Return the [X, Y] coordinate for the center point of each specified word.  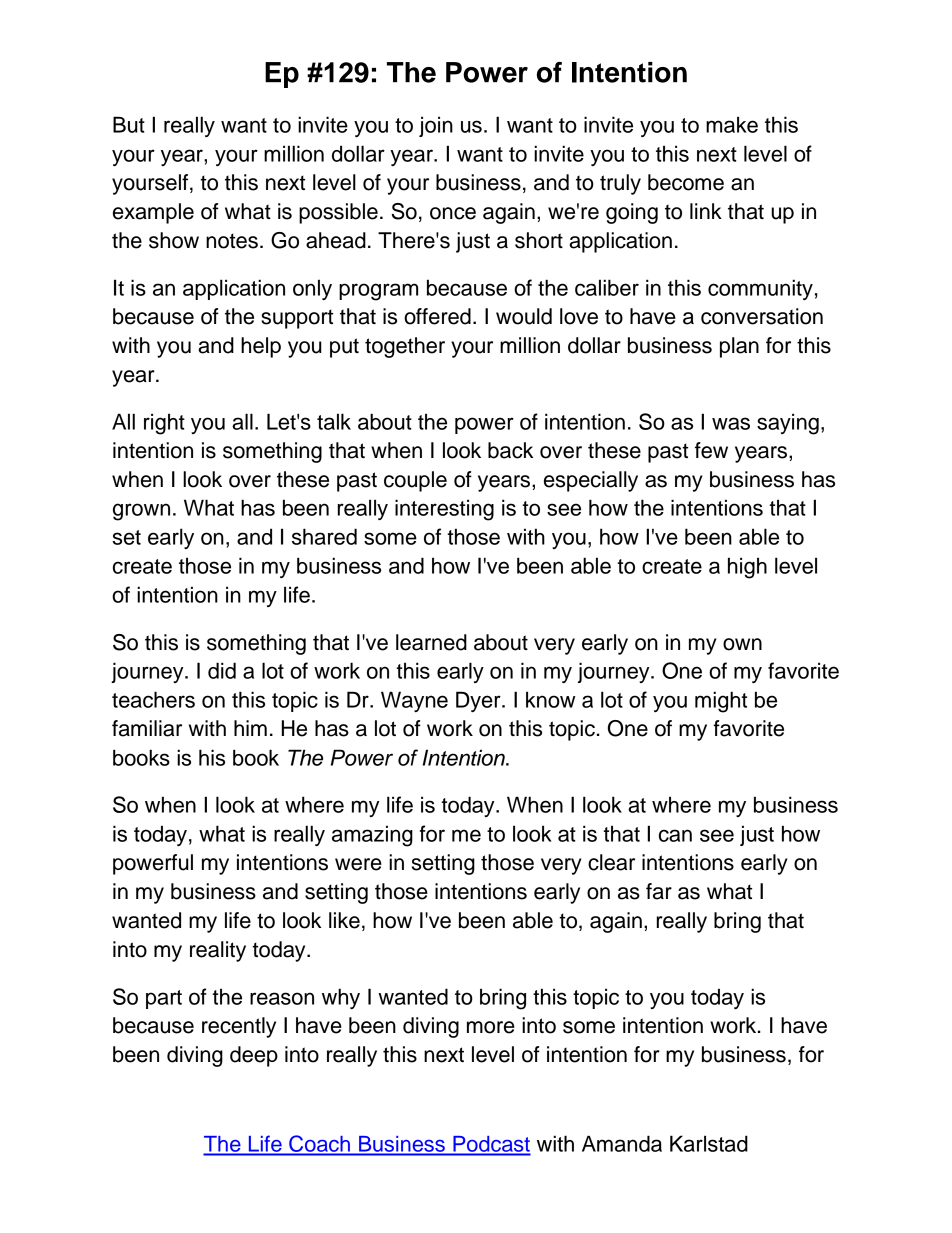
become [686, 182]
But [129, 124]
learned [431, 642]
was [731, 423]
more [491, 1027]
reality [218, 951]
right [164, 424]
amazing [372, 836]
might [721, 702]
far [659, 891]
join [436, 126]
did [222, 670]
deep [254, 1056]
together [405, 347]
